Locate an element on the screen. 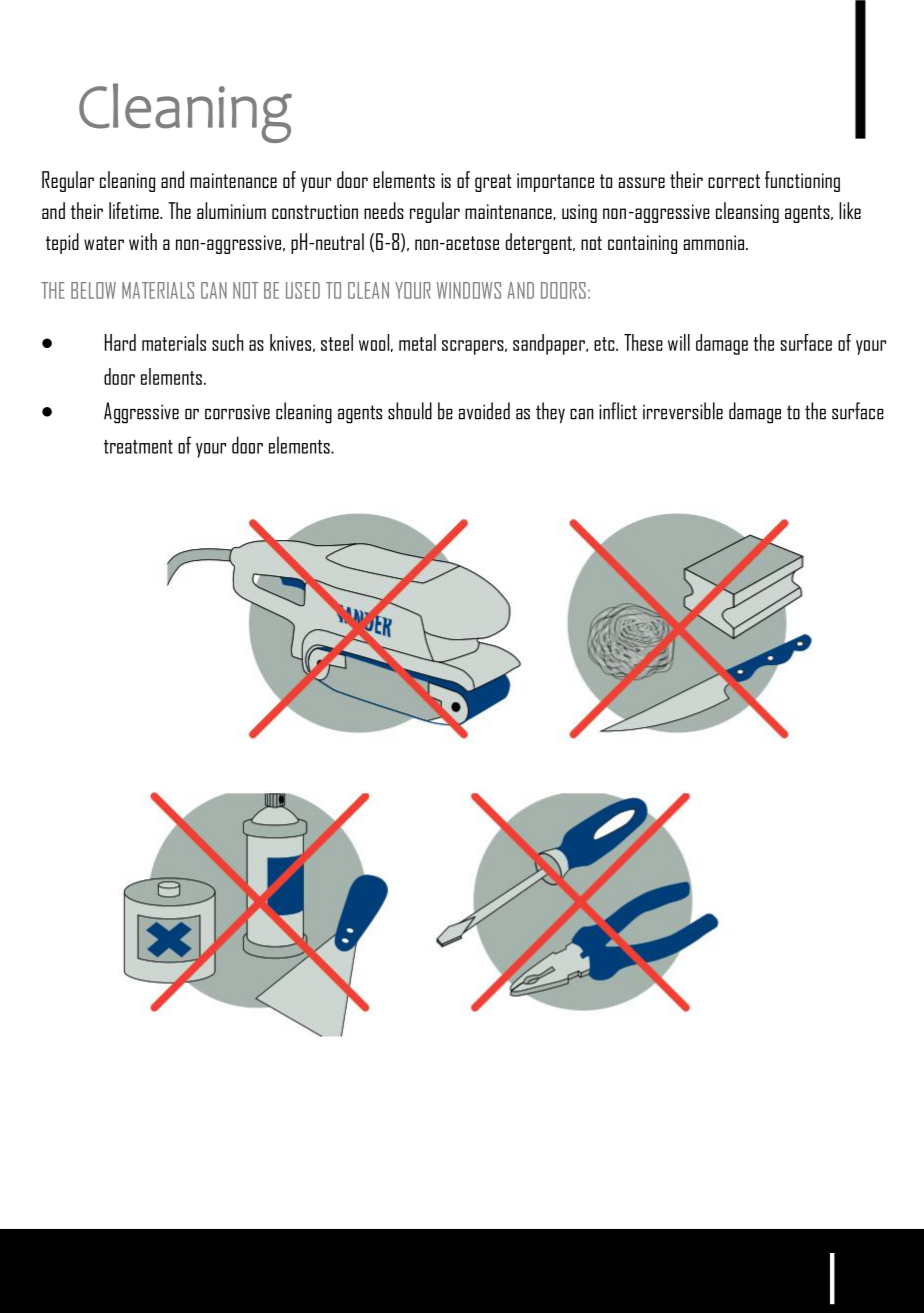 This screenshot has height=1313, width=924. ammonia is located at coordinates (715, 242).
